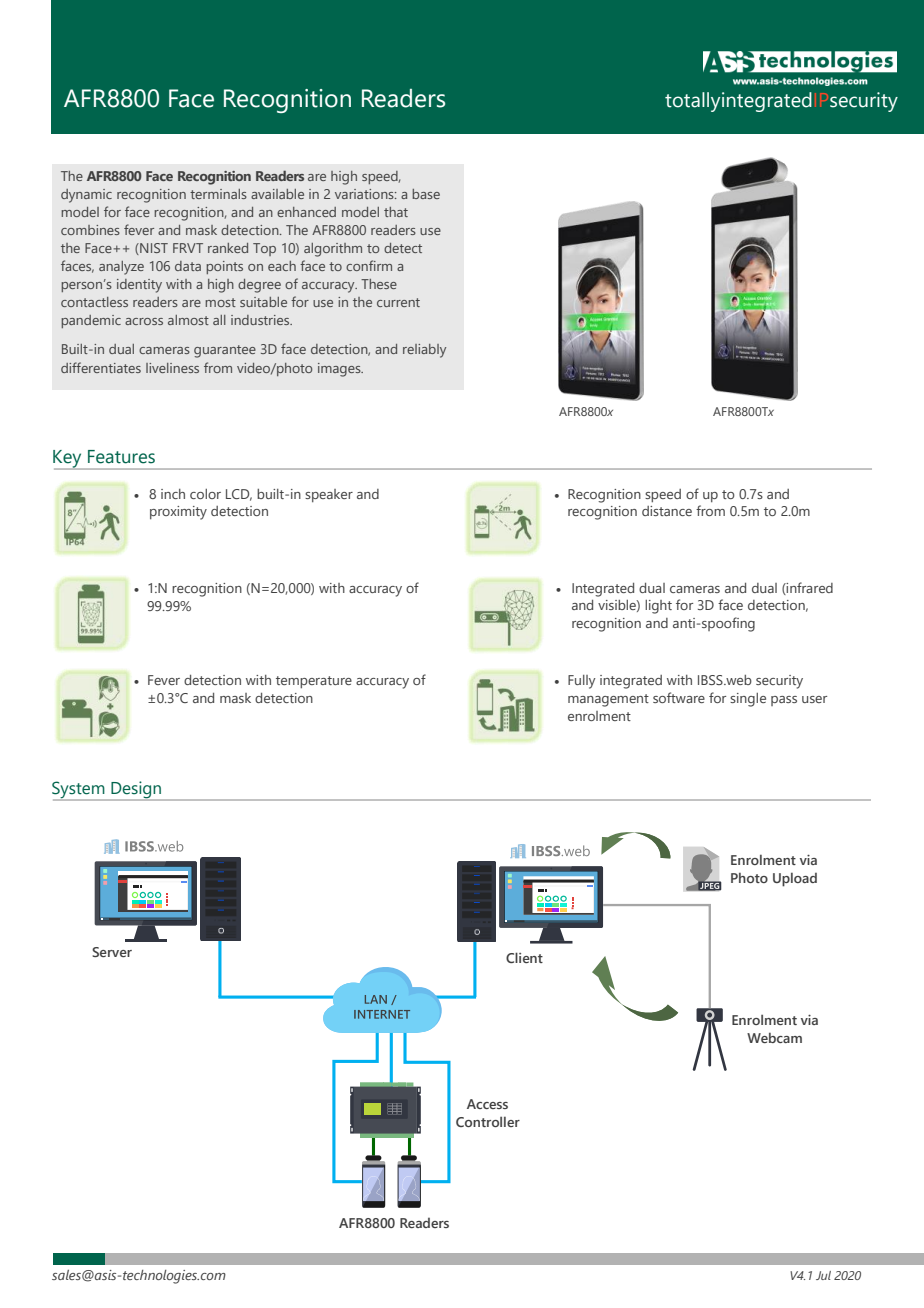  I want to click on NIST, so click(153, 249).
